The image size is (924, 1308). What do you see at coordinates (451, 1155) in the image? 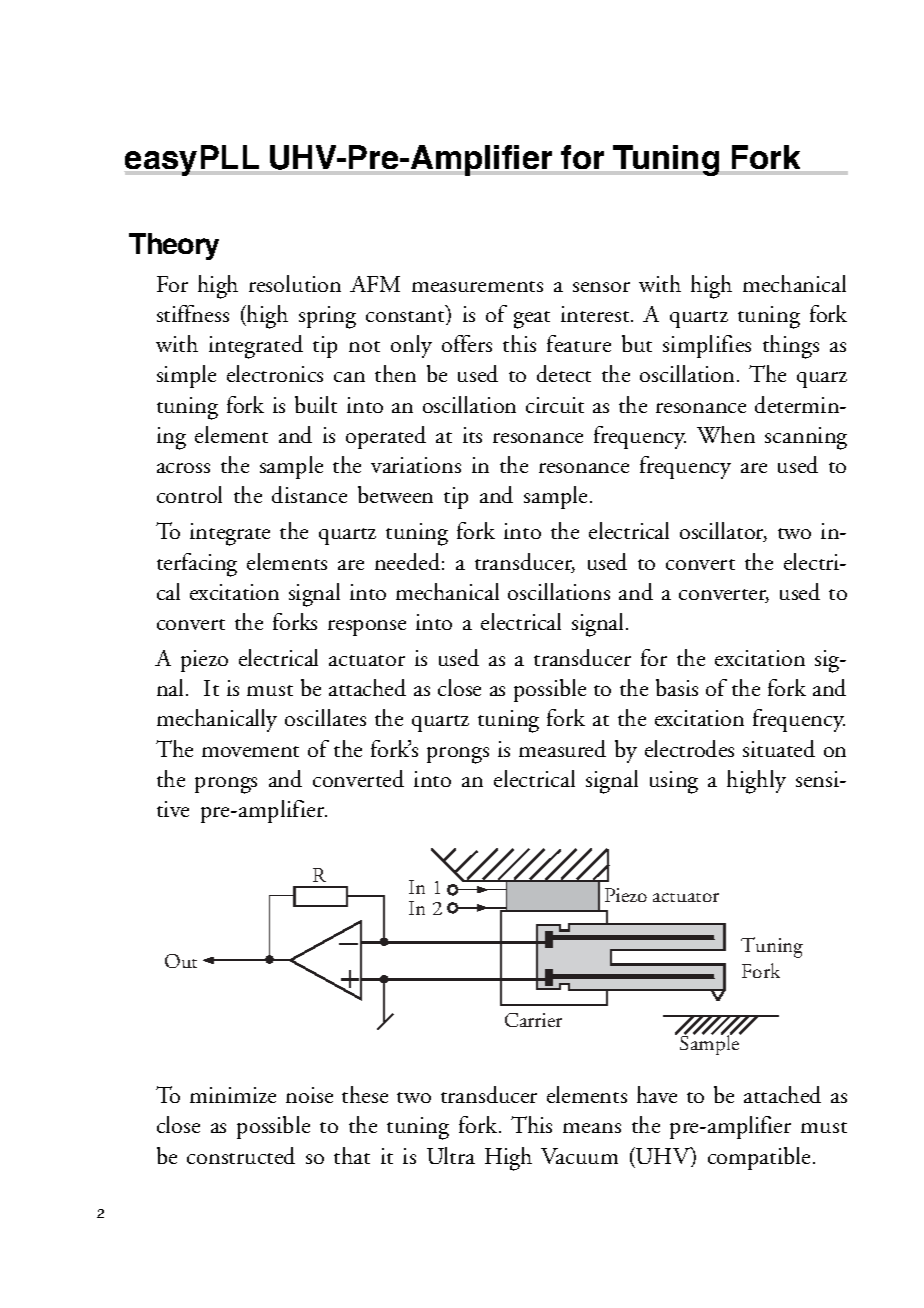
I see `Ultra` at bounding box center [451, 1155].
